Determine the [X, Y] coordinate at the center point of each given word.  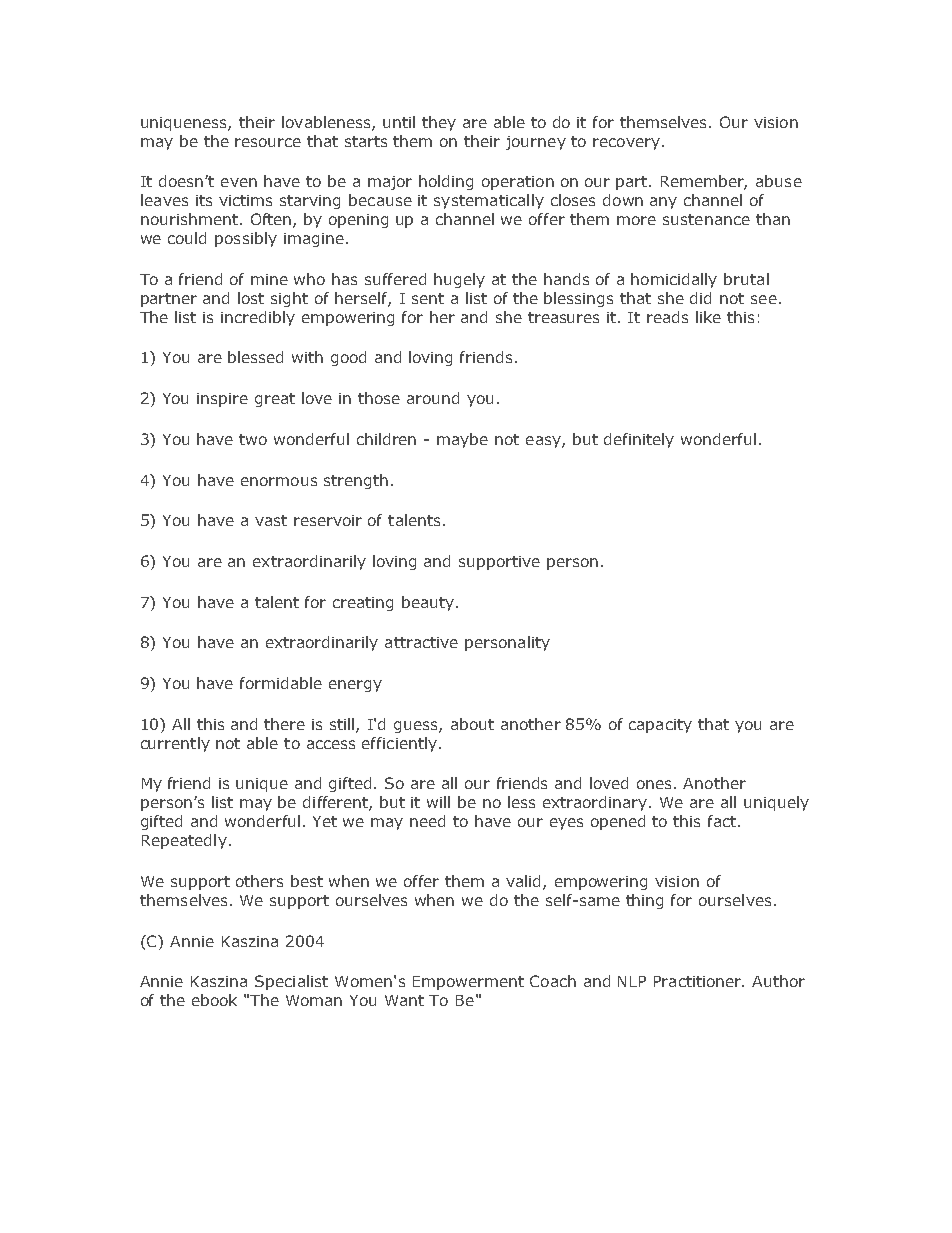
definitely [639, 440]
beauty [429, 603]
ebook [214, 1000]
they [439, 123]
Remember [704, 182]
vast [271, 520]
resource [268, 142]
